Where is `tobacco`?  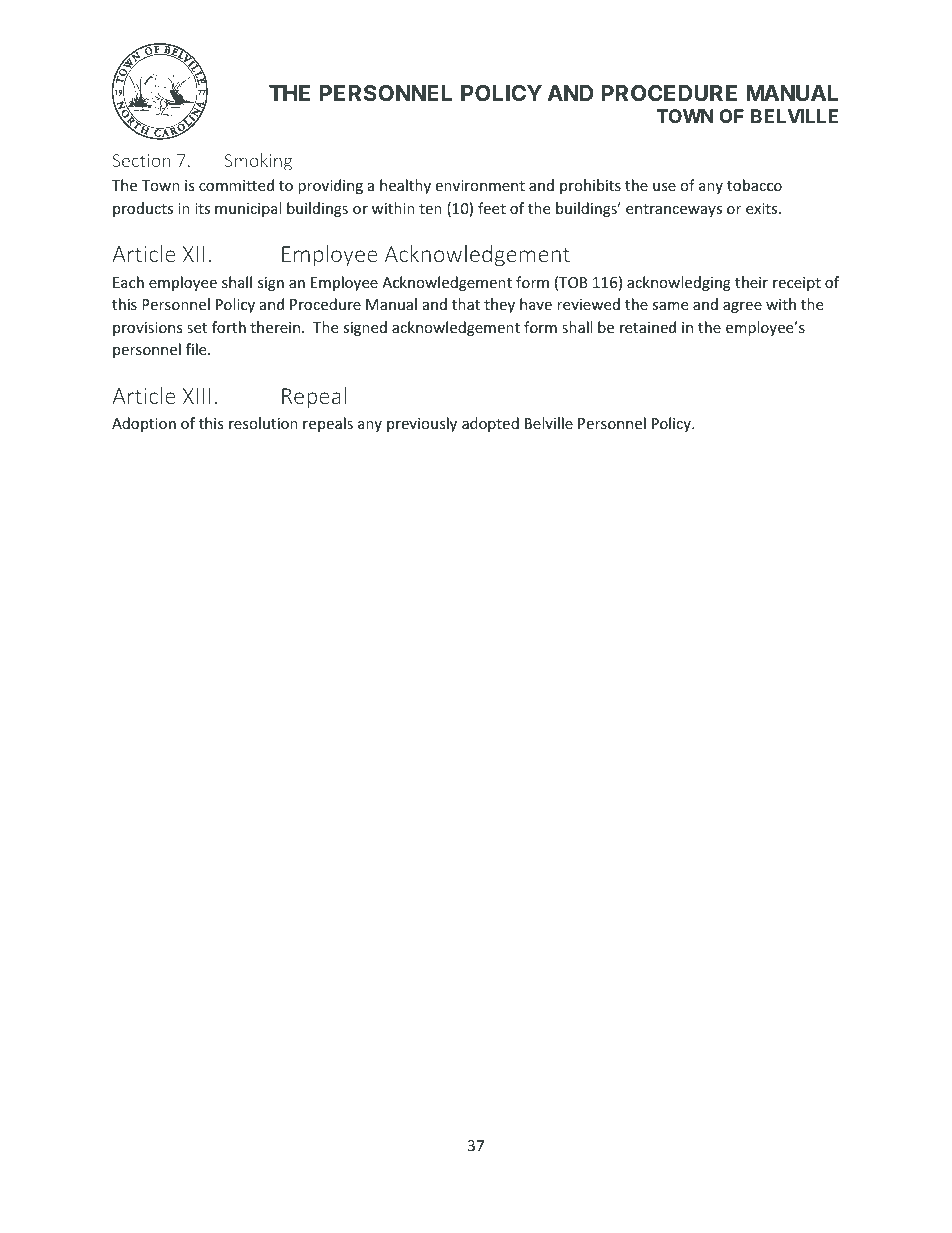 tobacco is located at coordinates (754, 185).
